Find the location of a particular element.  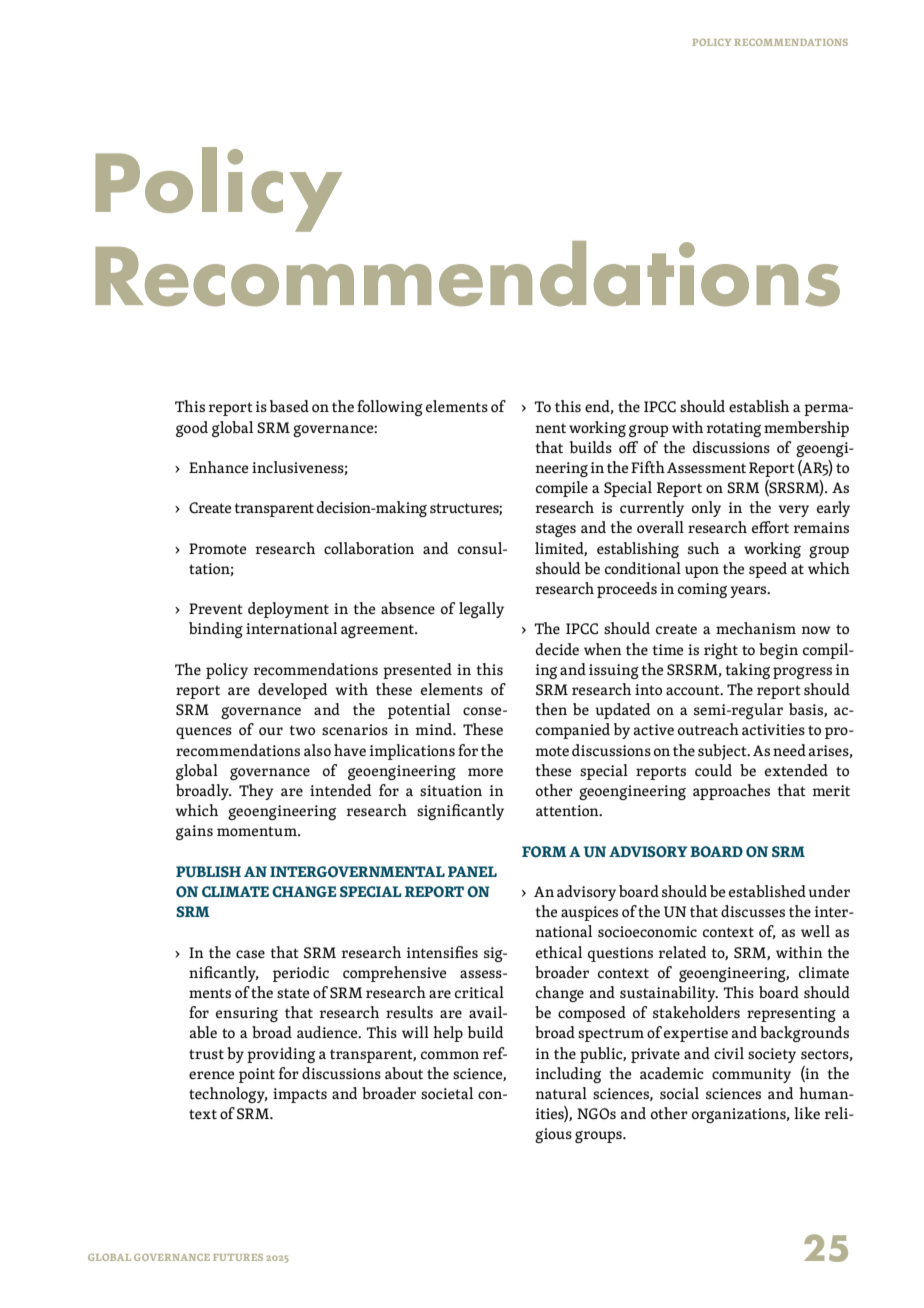

off is located at coordinates (628, 447).
